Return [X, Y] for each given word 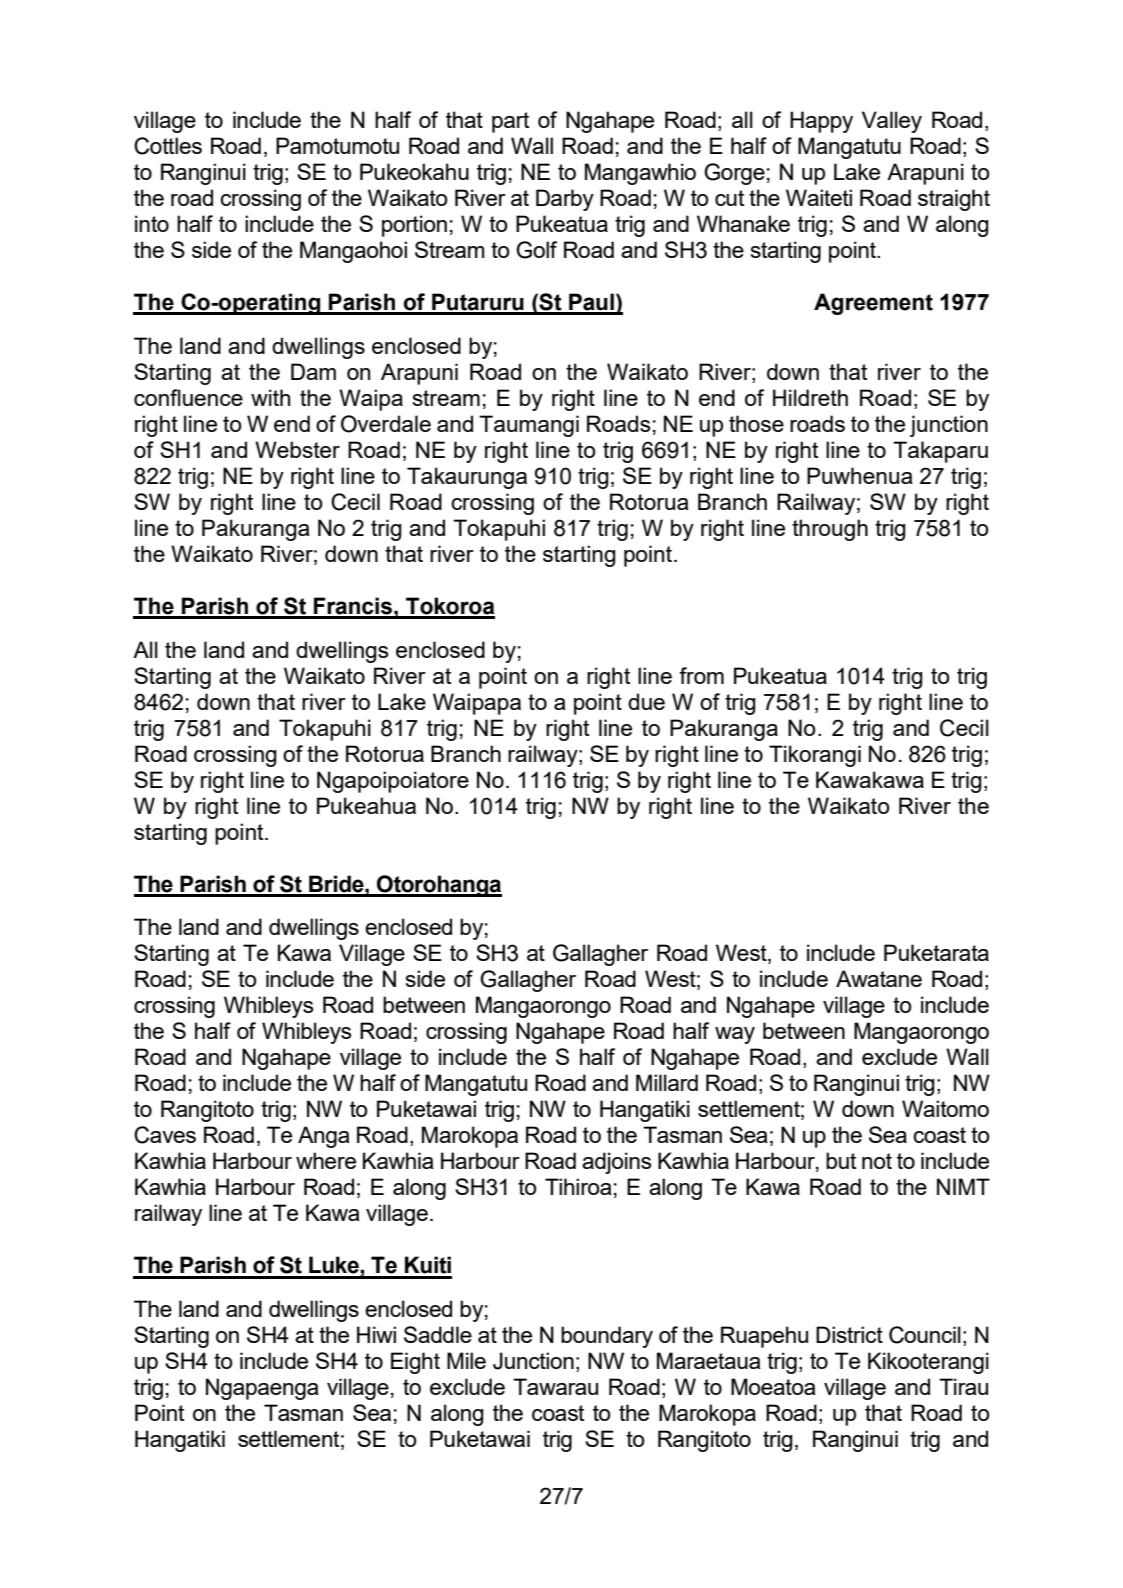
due [646, 701]
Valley [892, 122]
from [701, 675]
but [841, 1160]
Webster [297, 449]
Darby [565, 200]
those [756, 423]
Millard [667, 1082]
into [152, 223]
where [326, 1160]
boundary [607, 1337]
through [830, 530]
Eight [415, 1363]
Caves [165, 1135]
